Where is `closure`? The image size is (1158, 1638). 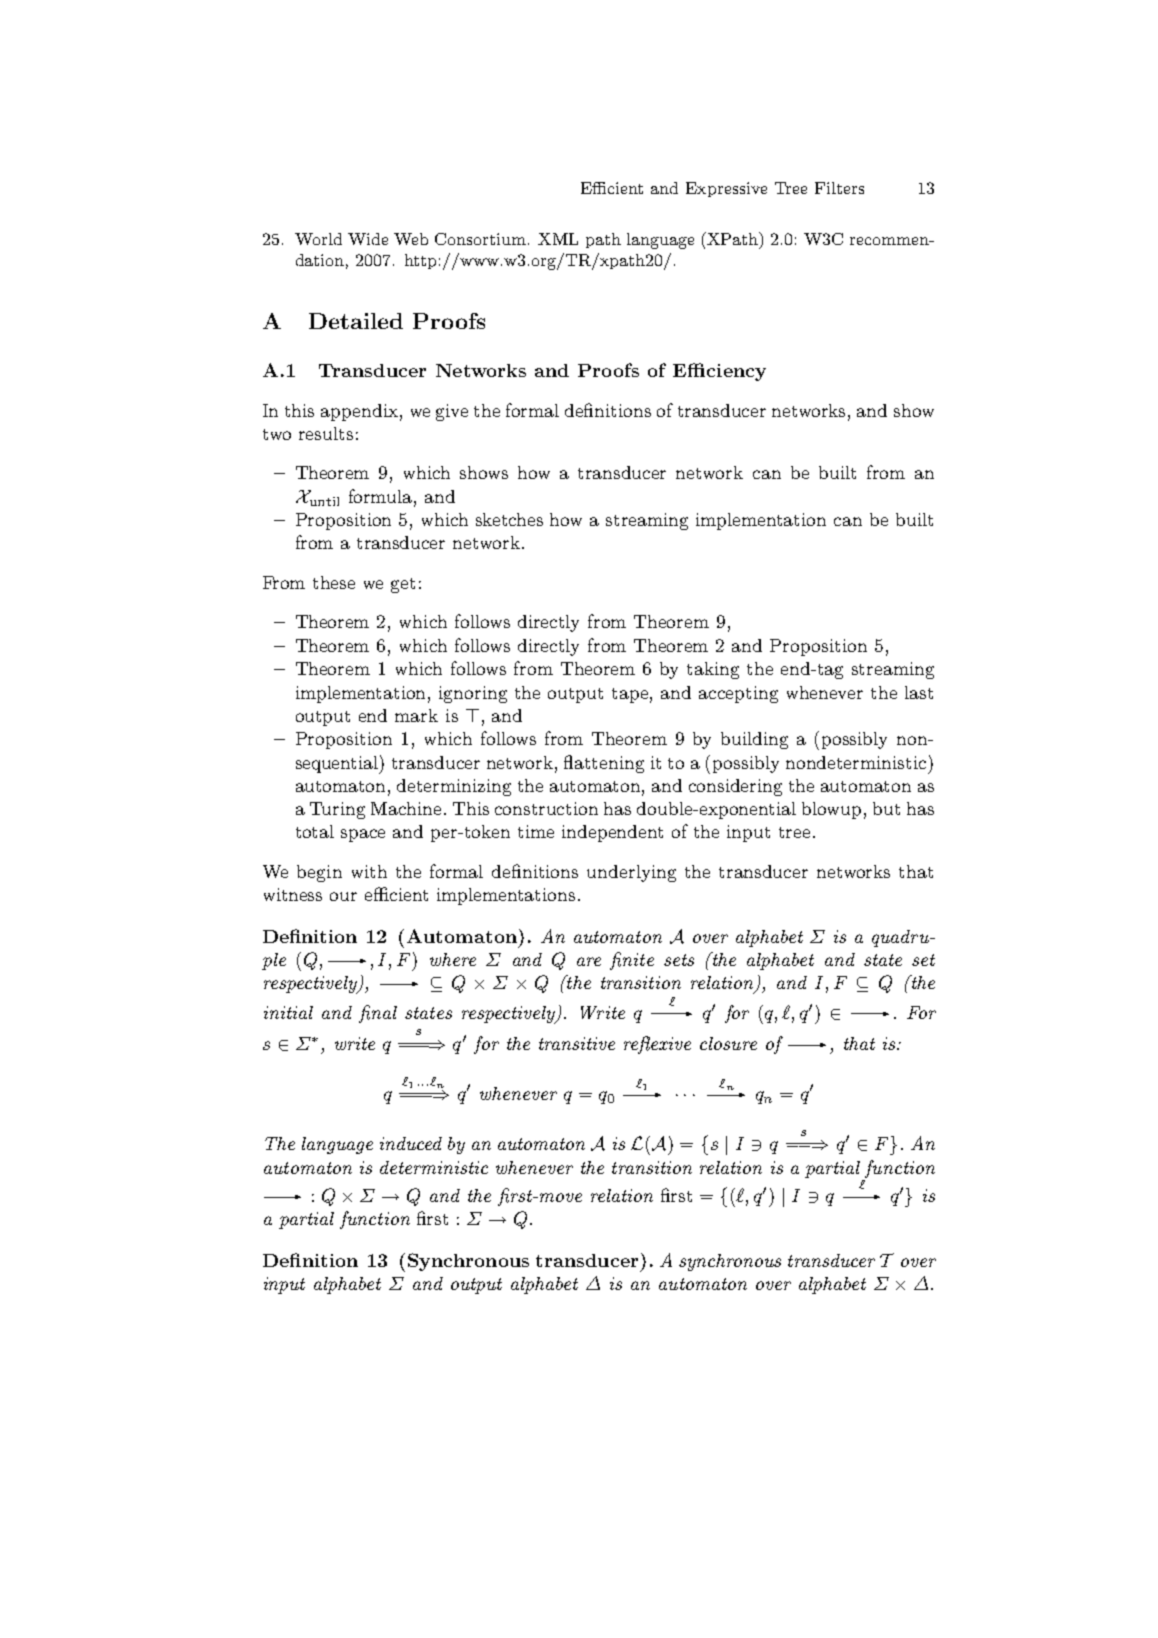 closure is located at coordinates (728, 1043).
